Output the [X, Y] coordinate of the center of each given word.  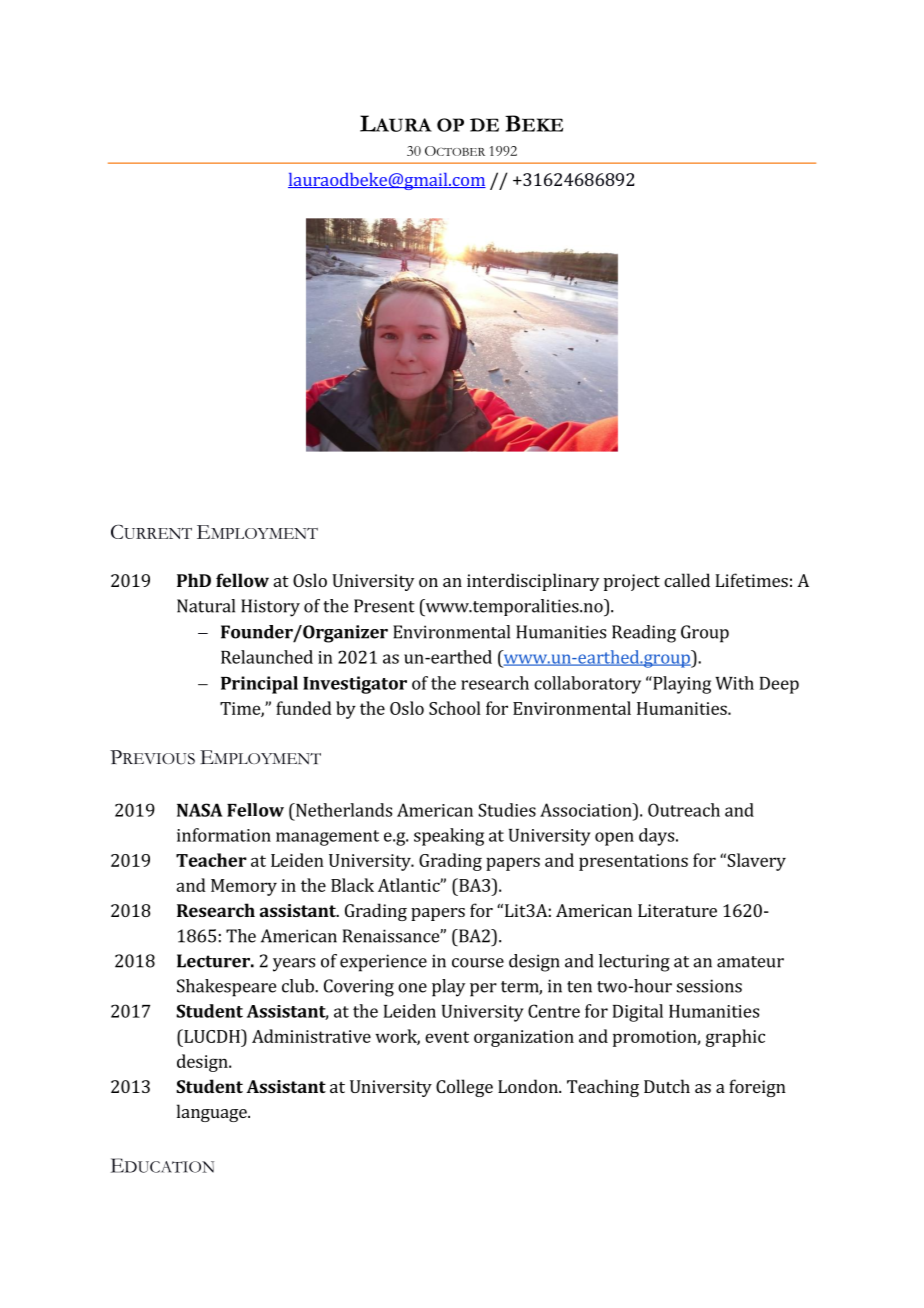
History [270, 608]
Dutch [667, 1086]
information [224, 835]
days [658, 837]
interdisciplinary [533, 582]
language [213, 1113]
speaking [449, 837]
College [464, 1088]
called [687, 580]
